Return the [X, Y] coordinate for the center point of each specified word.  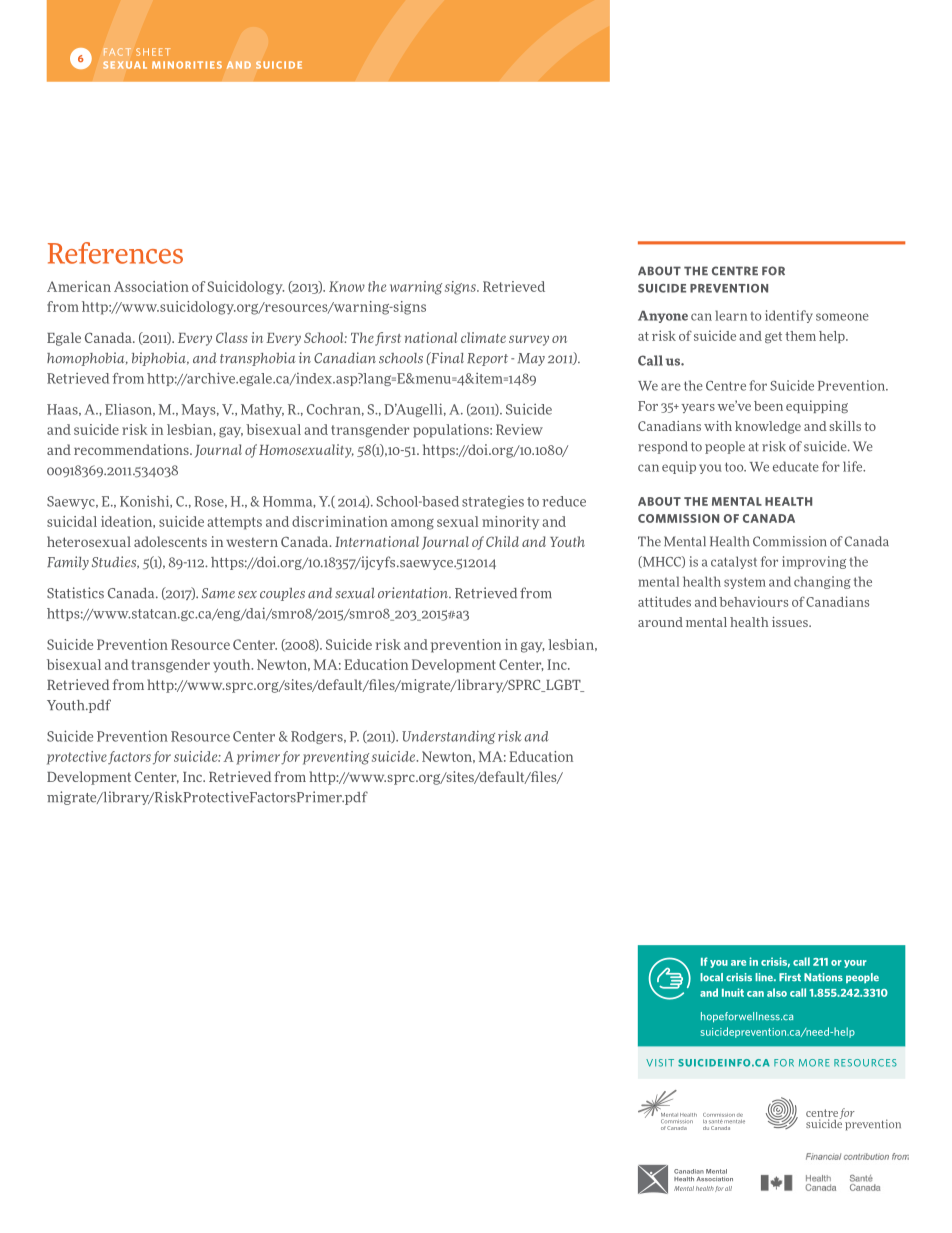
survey [529, 340]
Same [218, 593]
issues [791, 622]
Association [151, 286]
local [711, 977]
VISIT [660, 1063]
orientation [414, 593]
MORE [814, 1063]
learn [731, 315]
